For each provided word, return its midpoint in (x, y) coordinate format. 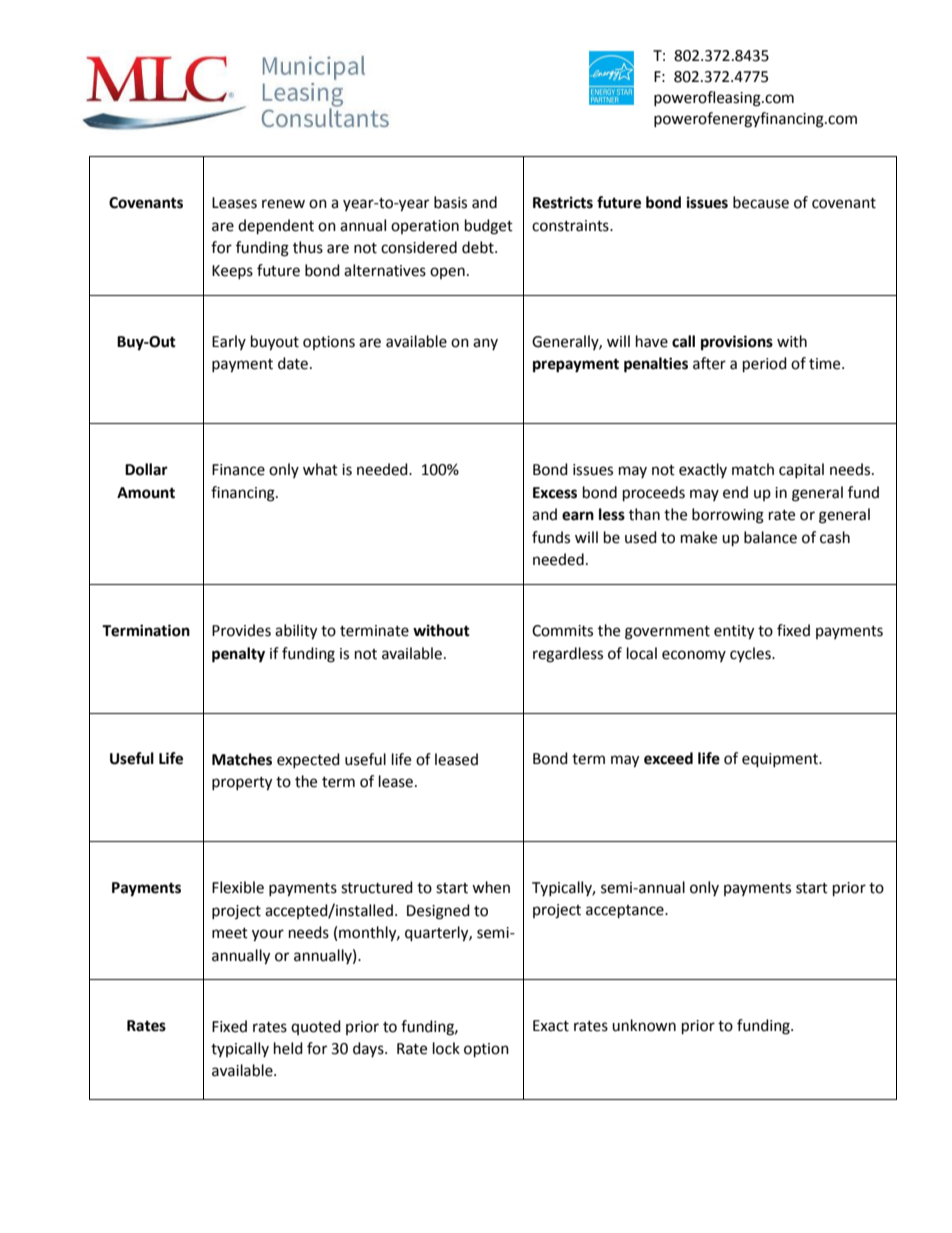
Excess (555, 493)
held (288, 1048)
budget (489, 227)
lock (446, 1048)
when (491, 887)
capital (801, 470)
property (242, 784)
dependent (276, 227)
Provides (241, 630)
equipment (781, 760)
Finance (238, 470)
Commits (562, 631)
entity (734, 632)
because (761, 202)
